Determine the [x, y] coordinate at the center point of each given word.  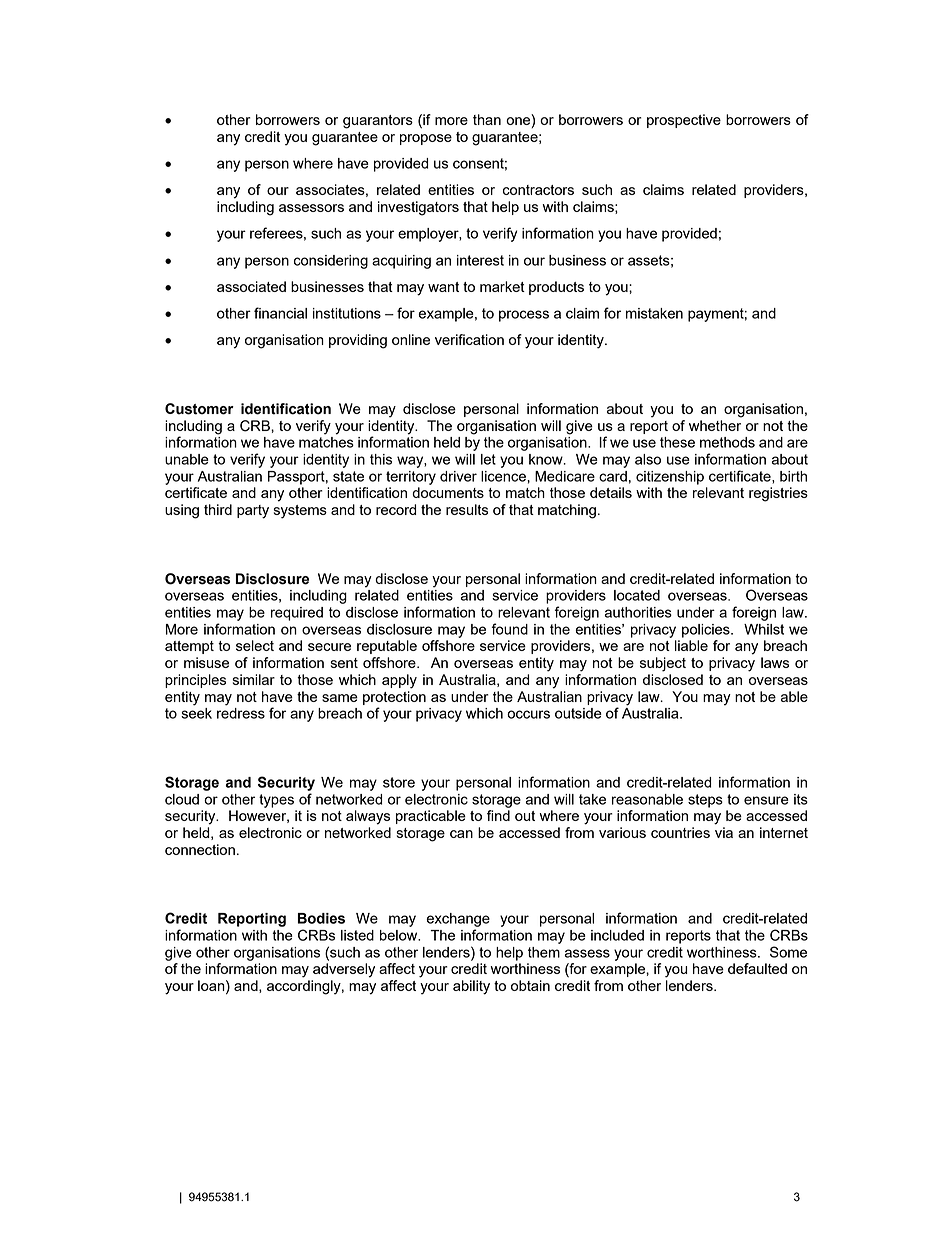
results [467, 509]
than [487, 119]
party [253, 512]
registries [778, 494]
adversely [344, 970]
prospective [684, 121]
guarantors [378, 122]
